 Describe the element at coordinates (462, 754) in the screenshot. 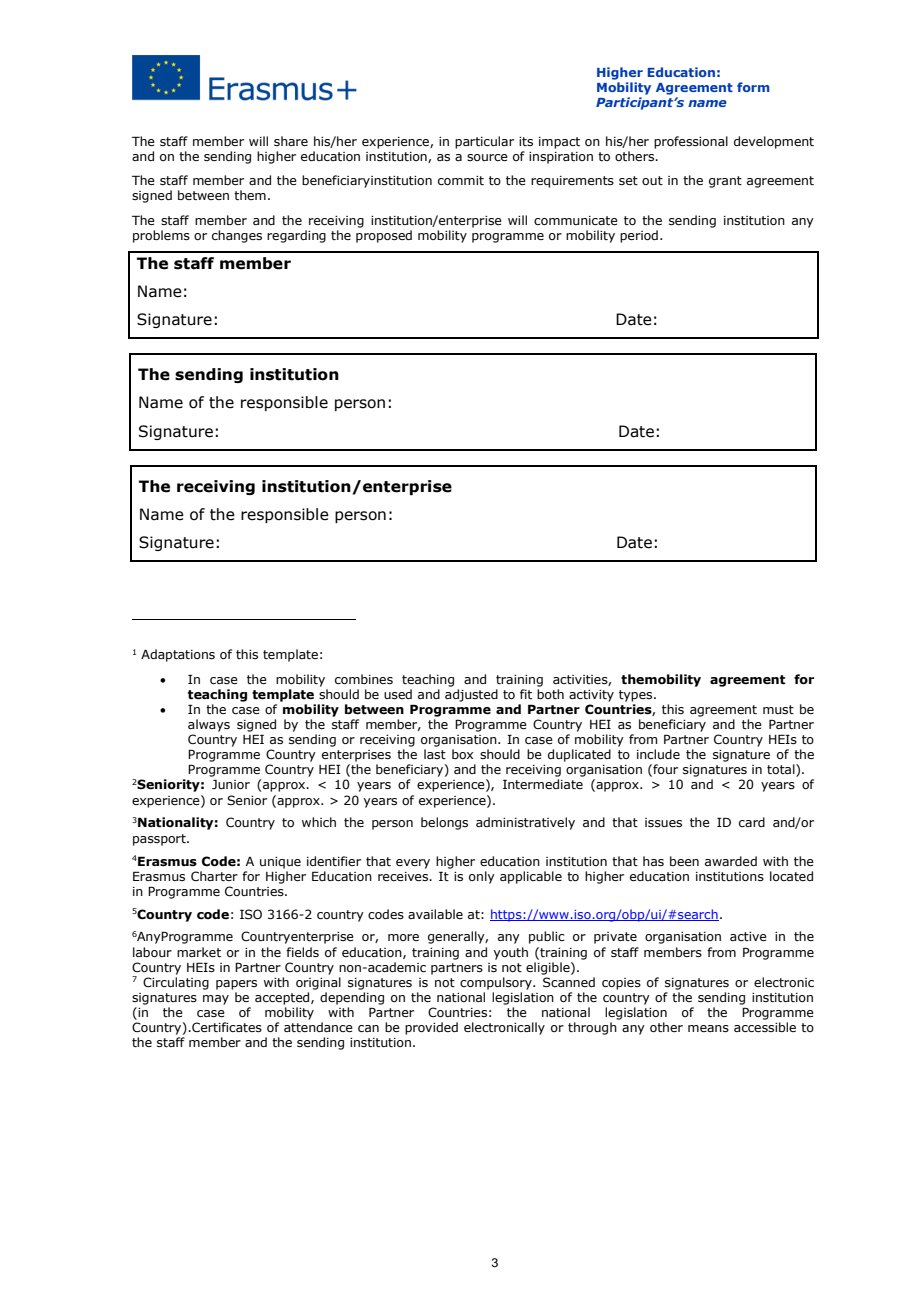

I see `box` at that location.
